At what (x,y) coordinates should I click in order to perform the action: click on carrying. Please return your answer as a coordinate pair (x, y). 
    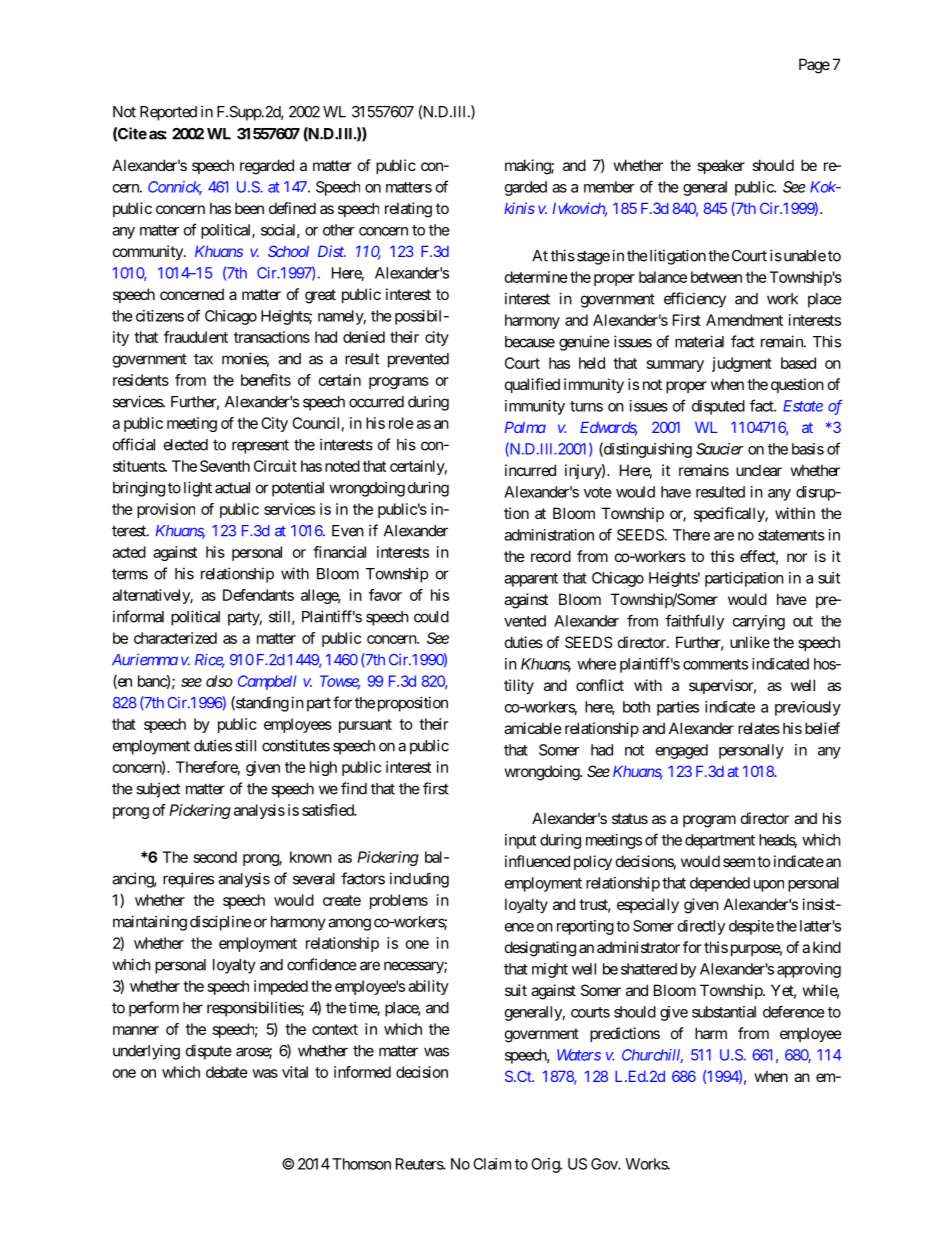
    Looking at the image, I should click on (759, 622).
